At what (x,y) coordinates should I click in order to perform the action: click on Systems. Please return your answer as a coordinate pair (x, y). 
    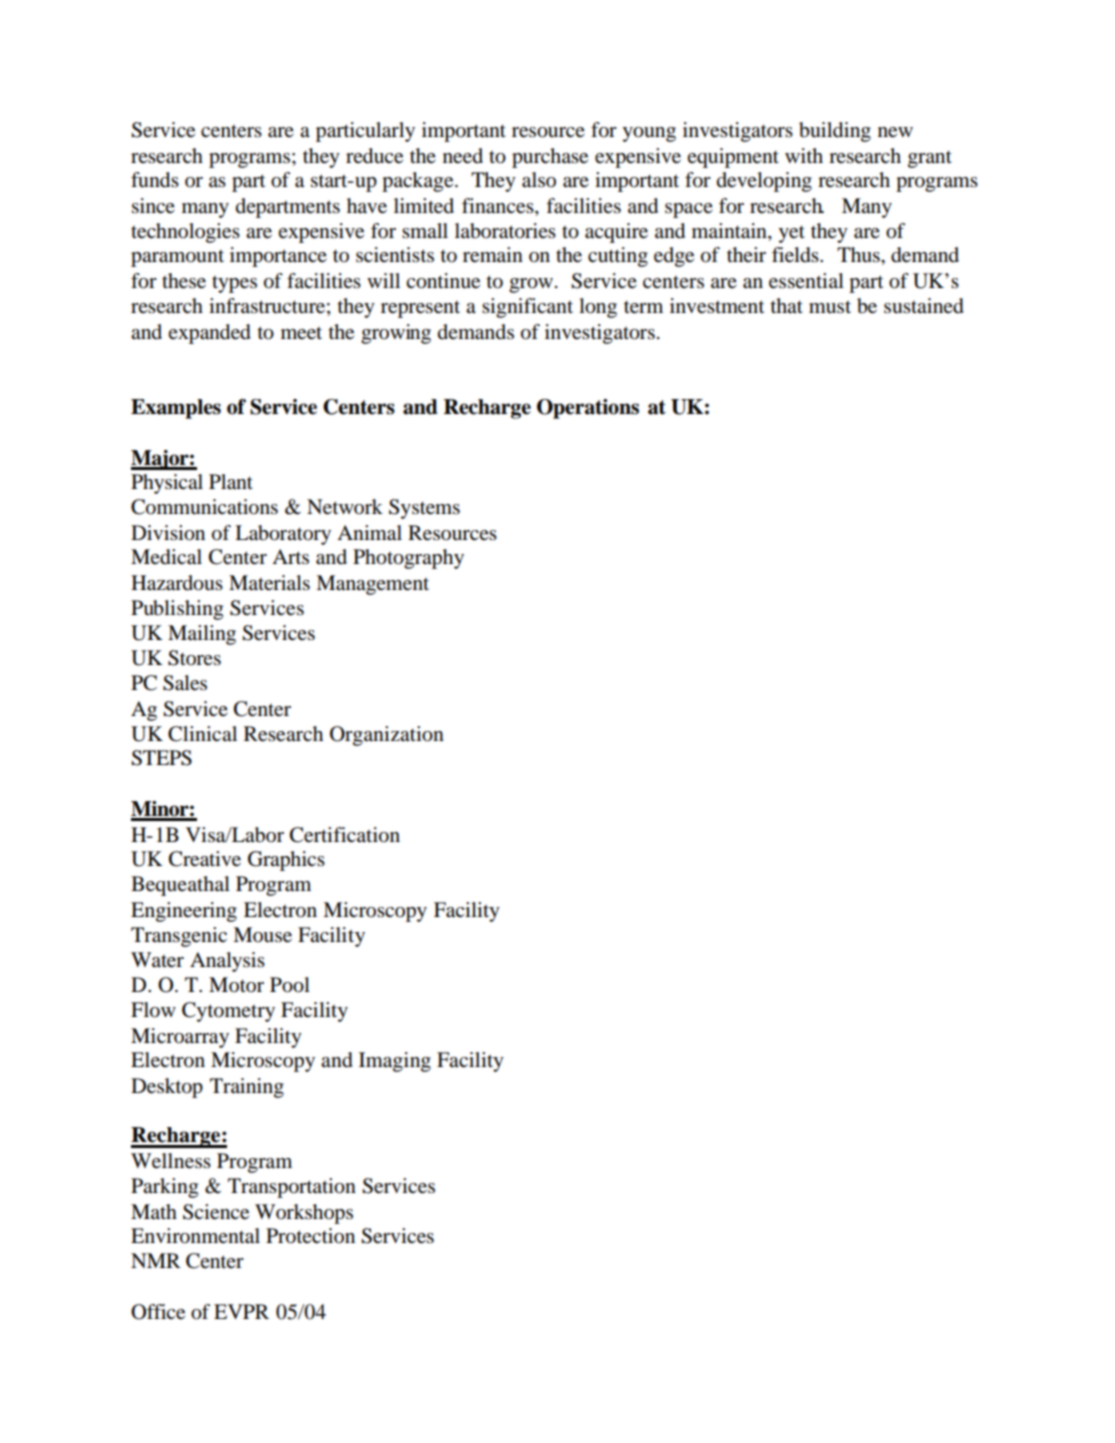
    Looking at the image, I should click on (424, 509).
